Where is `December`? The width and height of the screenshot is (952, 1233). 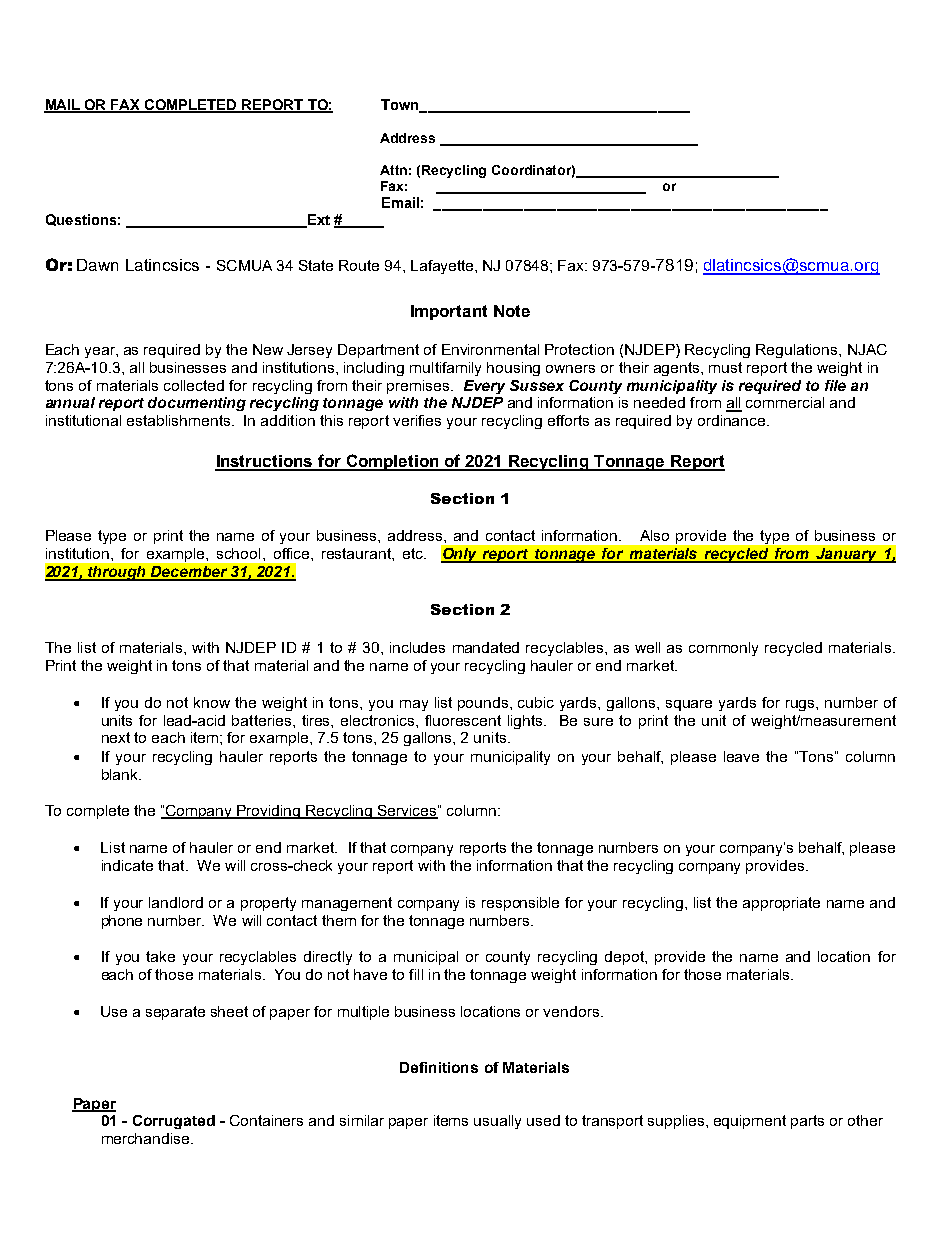 December is located at coordinates (189, 573).
